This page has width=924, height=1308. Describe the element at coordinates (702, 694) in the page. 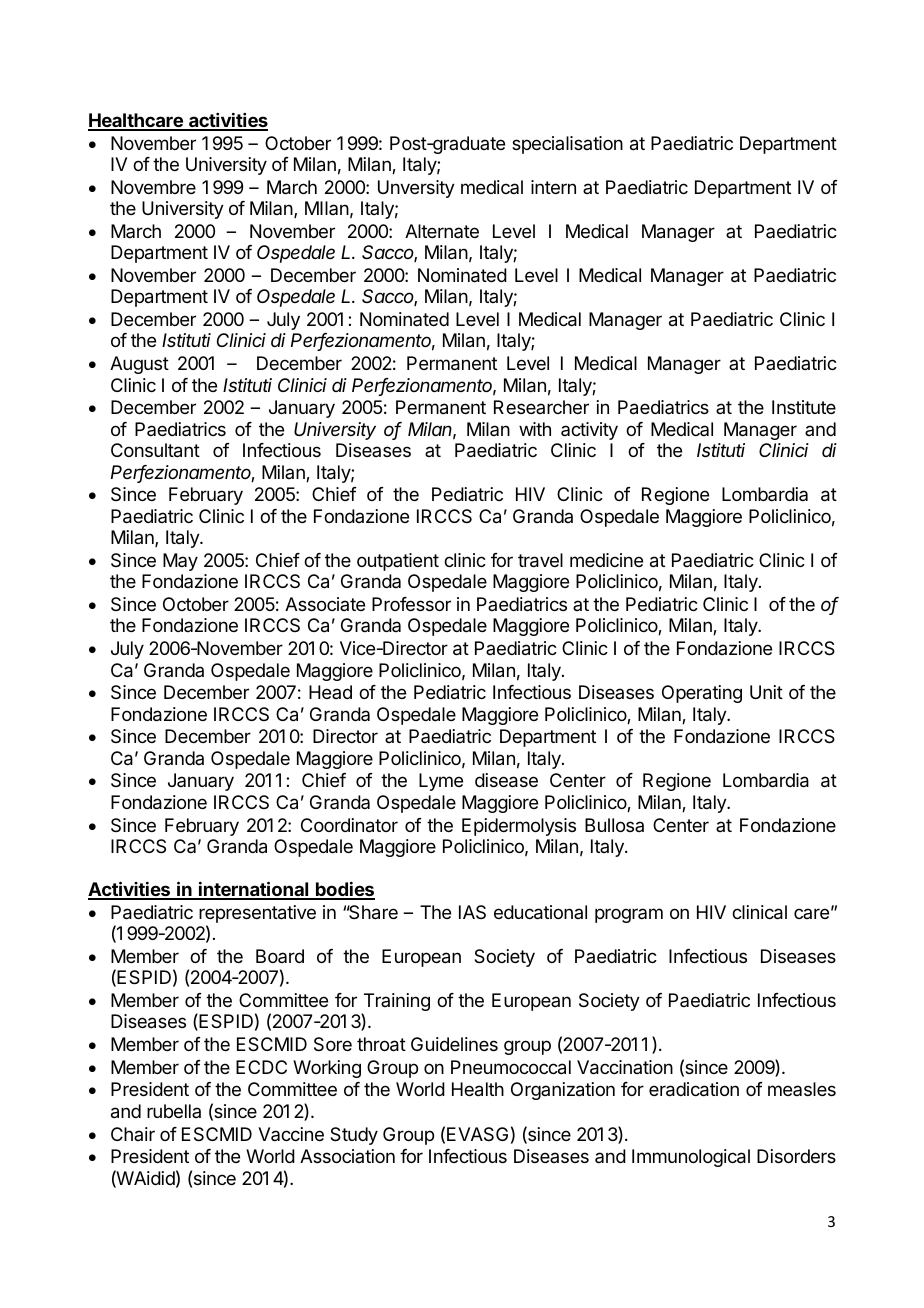

I see `Operating` at that location.
